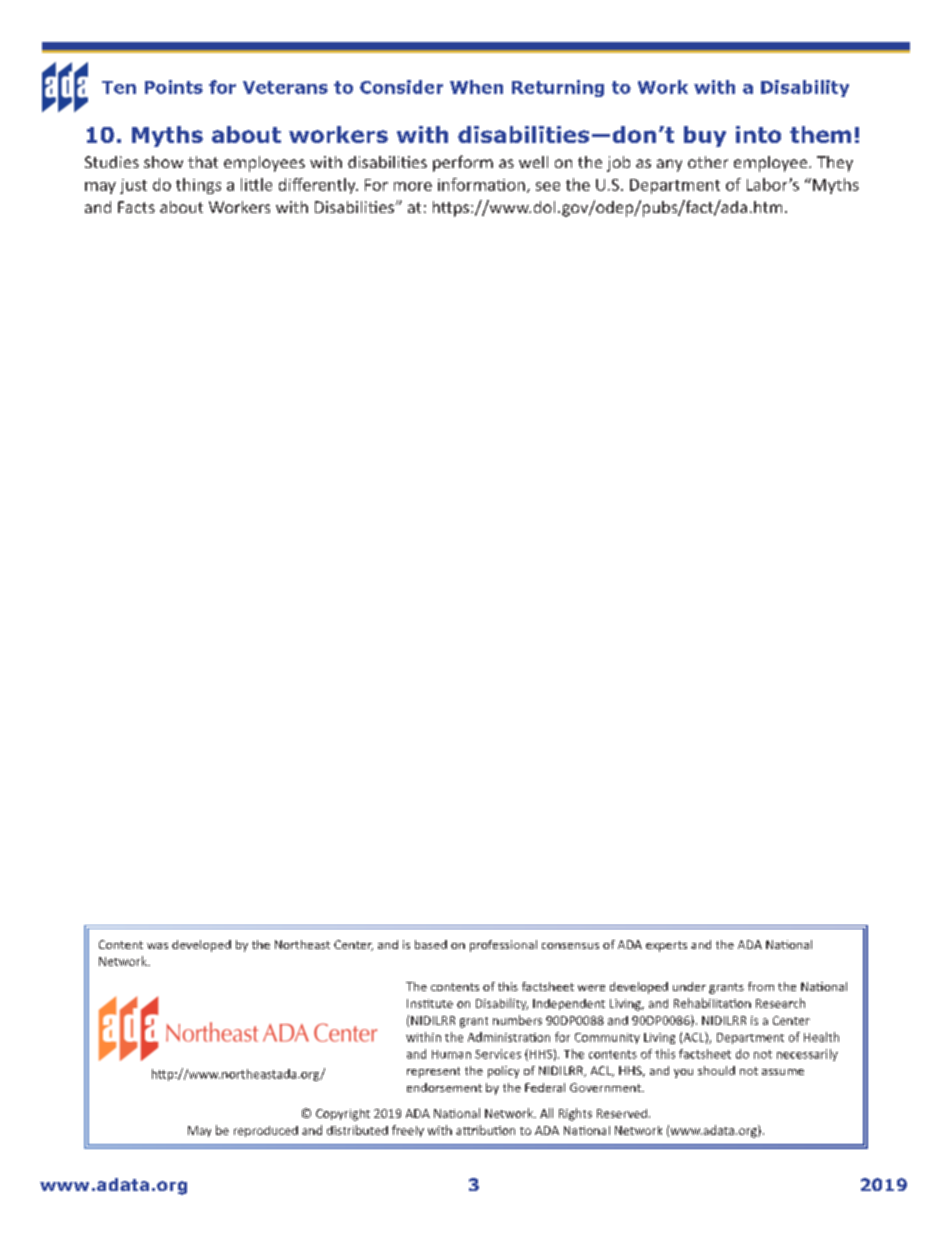  I want to click on reproduced, so click(266, 1131).
